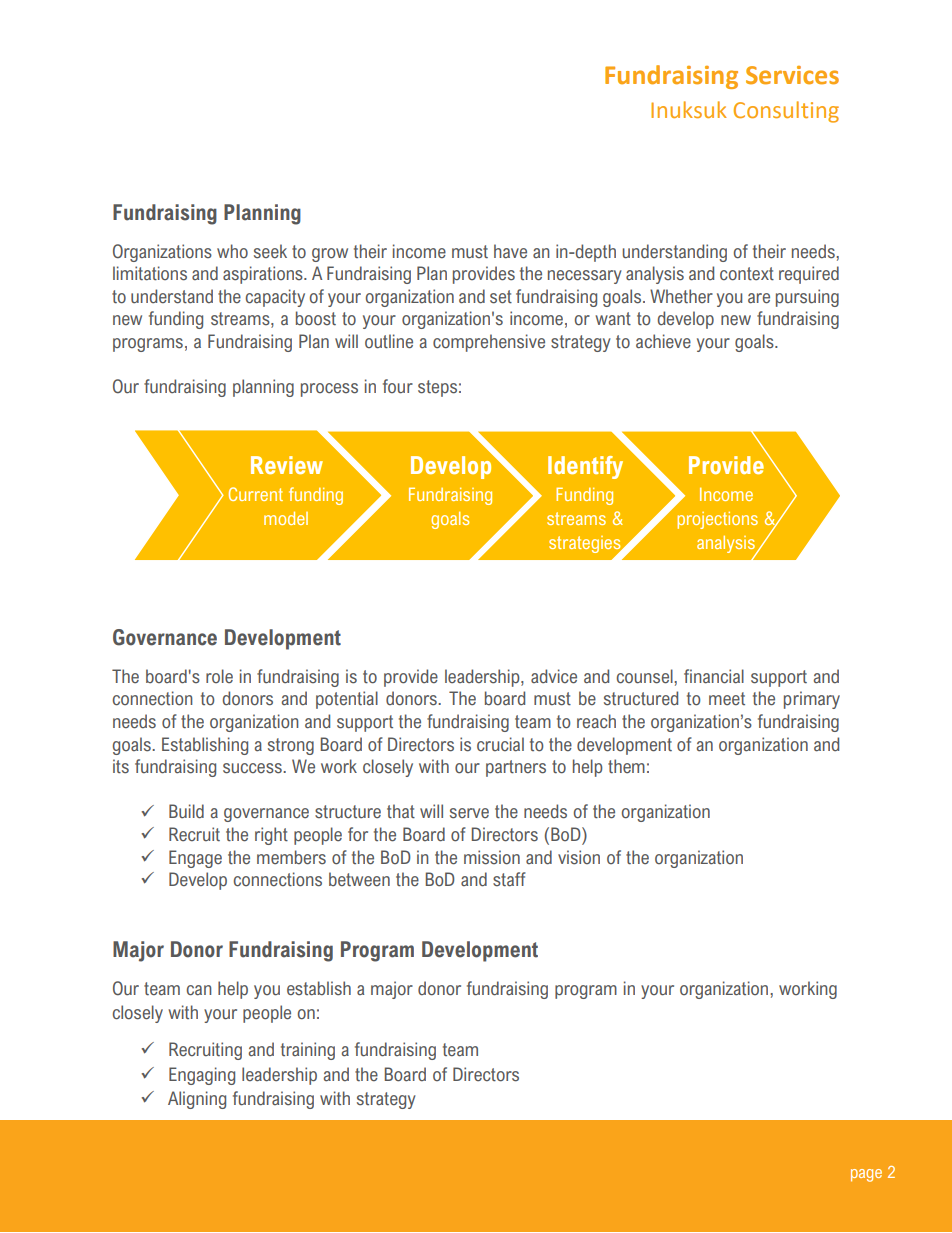 The height and width of the page is (1233, 952). Describe the element at coordinates (489, 343) in the page. I see `comprehensive` at that location.
